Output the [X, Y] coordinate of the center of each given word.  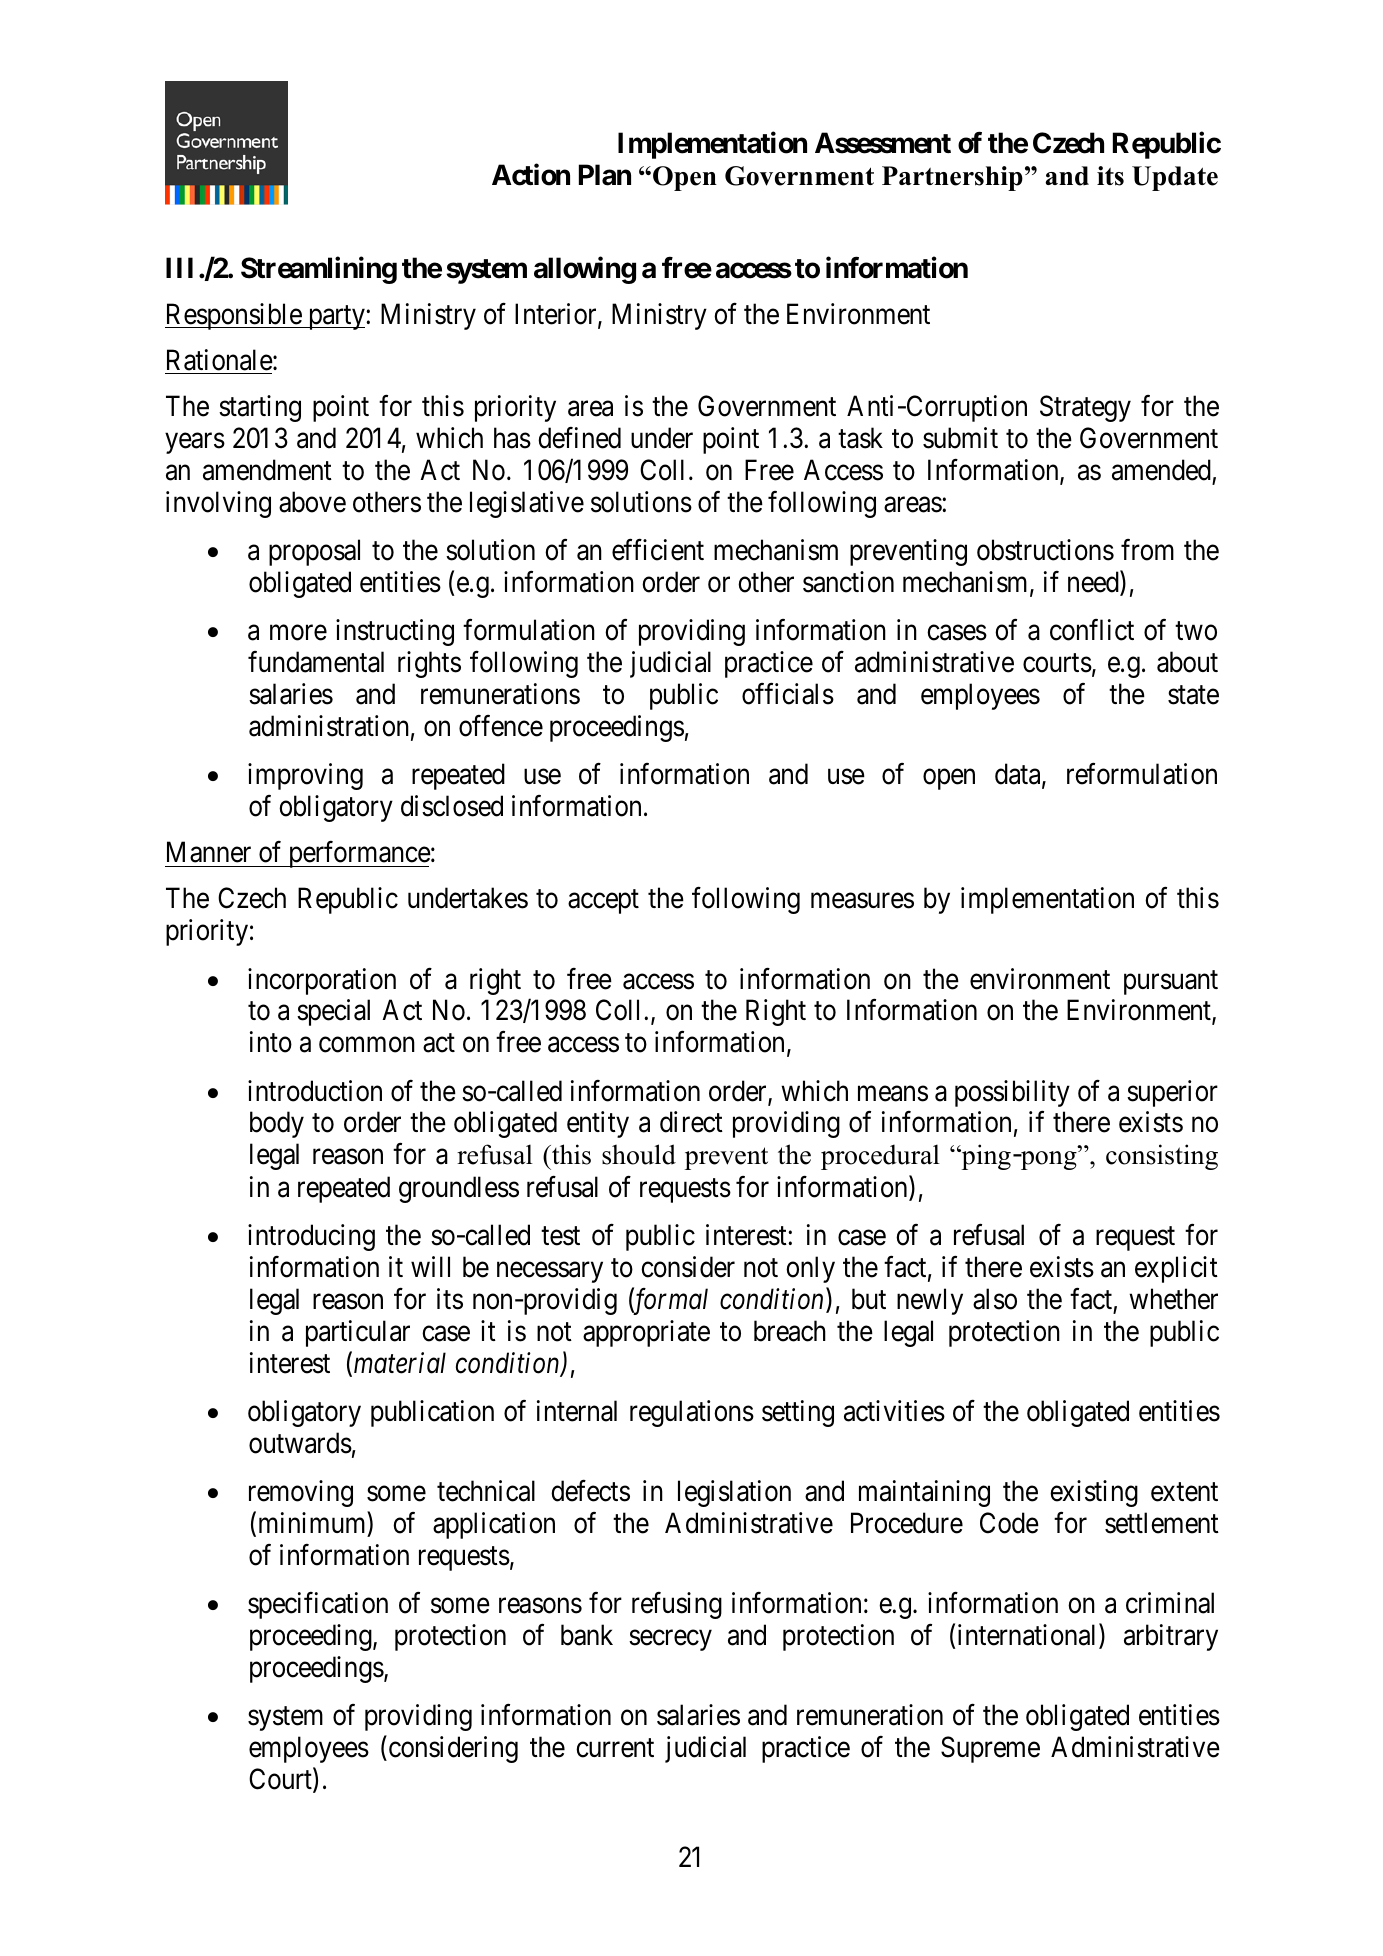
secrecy [670, 1640]
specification [318, 1605]
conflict [1092, 630]
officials [788, 694]
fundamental [316, 662]
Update [1175, 178]
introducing [311, 1237]
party [336, 317]
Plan [605, 175]
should [639, 1154]
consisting [1162, 1157]
